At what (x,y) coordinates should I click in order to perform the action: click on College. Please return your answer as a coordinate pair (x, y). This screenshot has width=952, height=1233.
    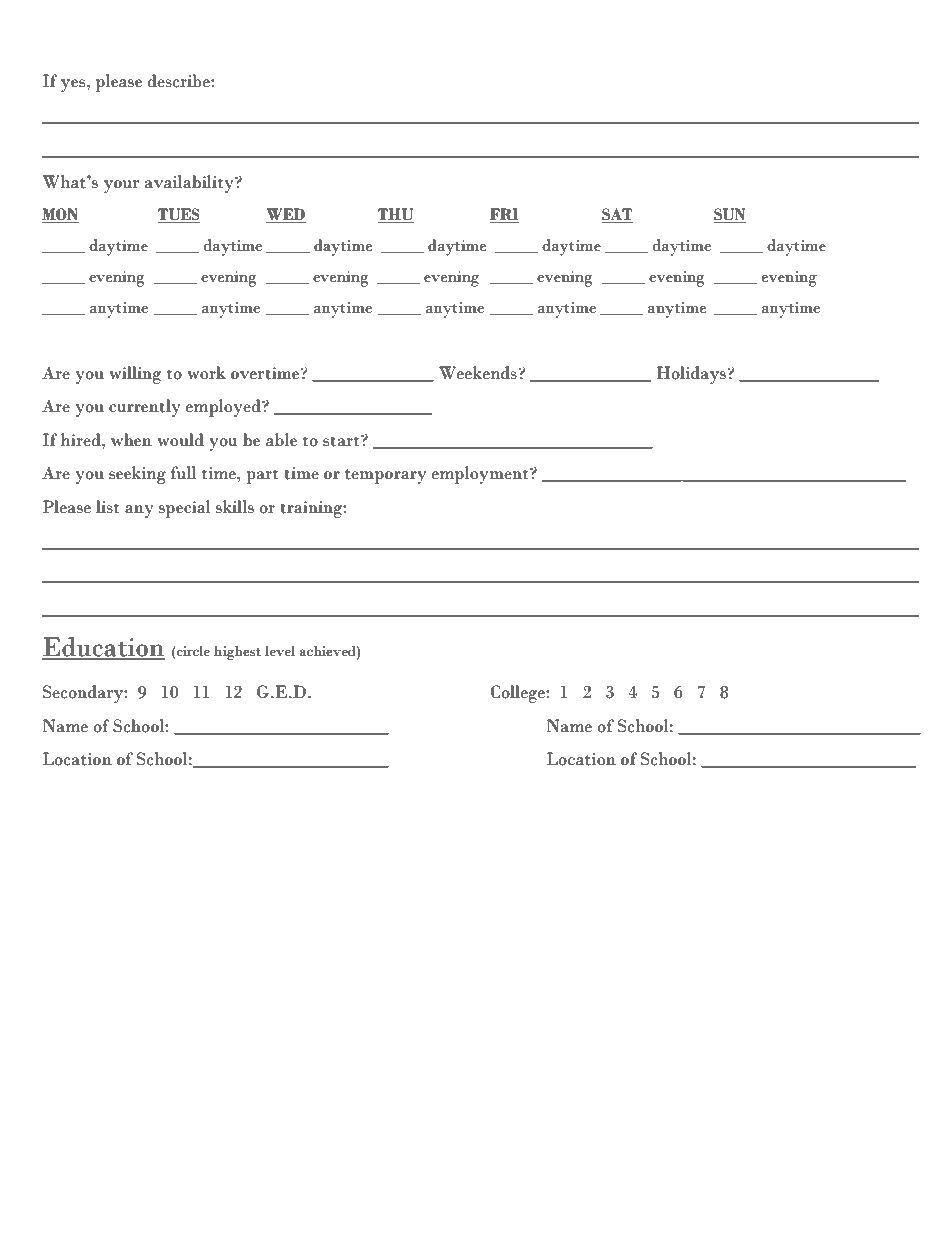
    Looking at the image, I should click on (519, 694).
